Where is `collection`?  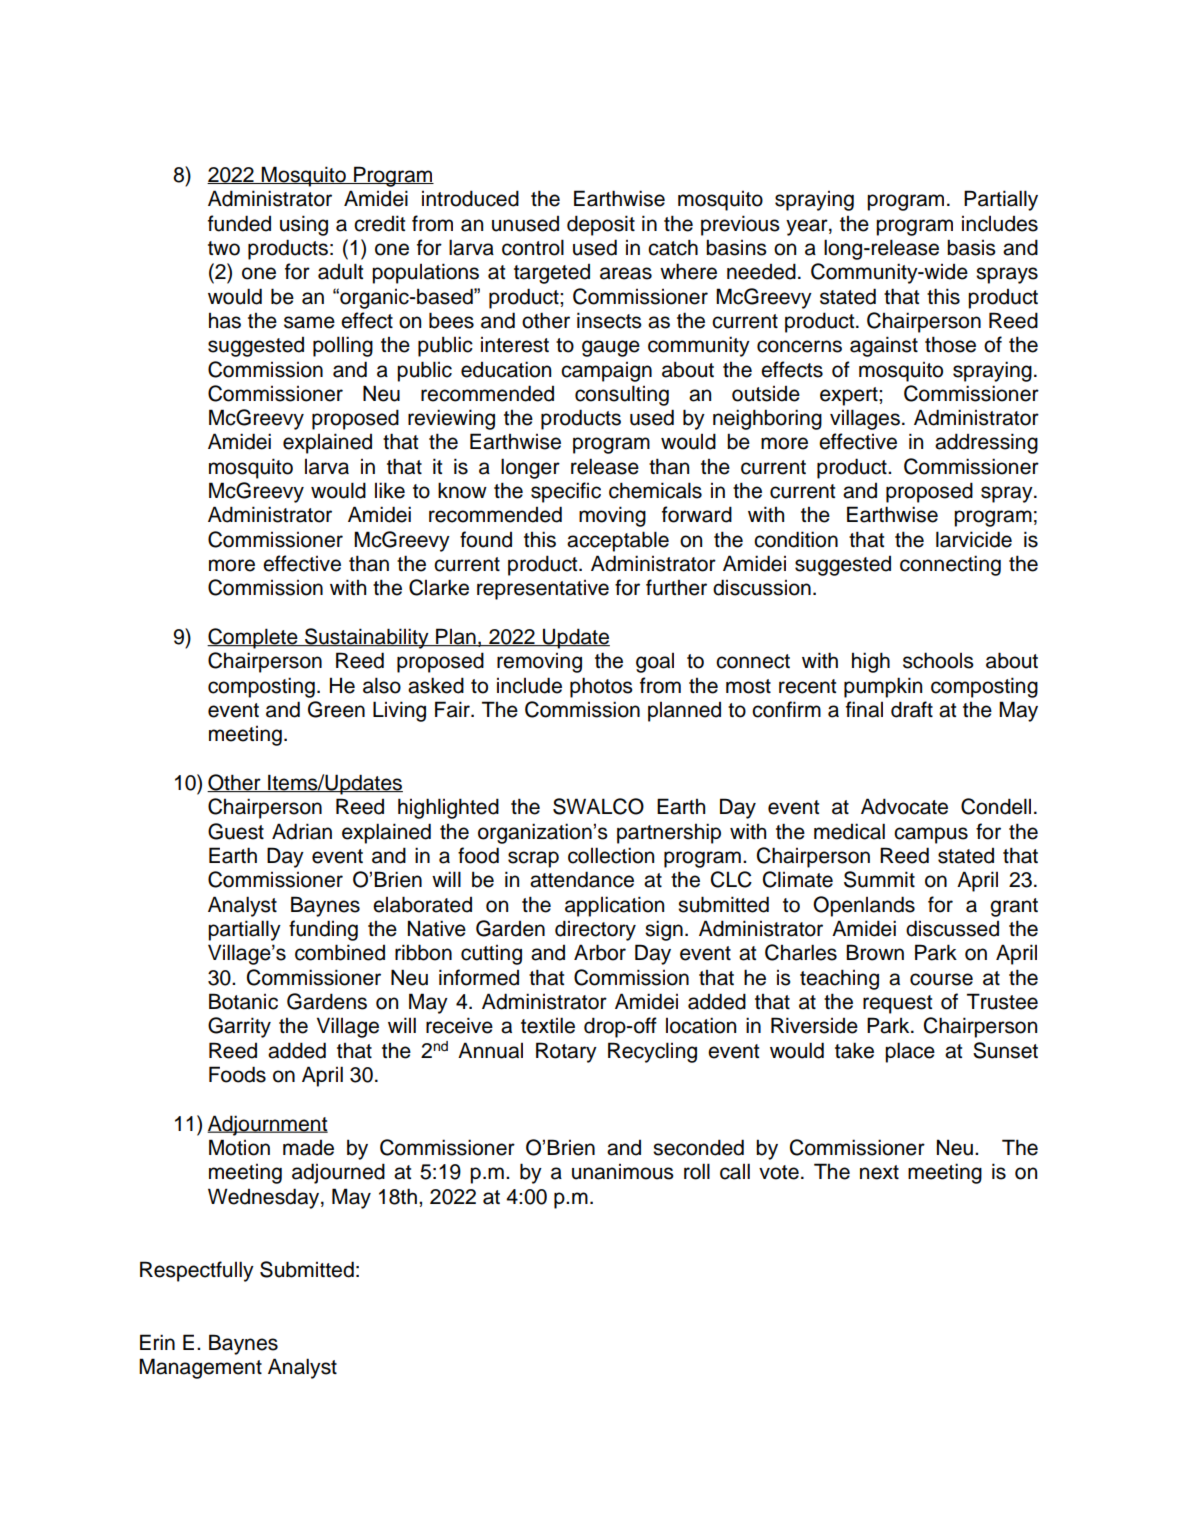 collection is located at coordinates (611, 855).
